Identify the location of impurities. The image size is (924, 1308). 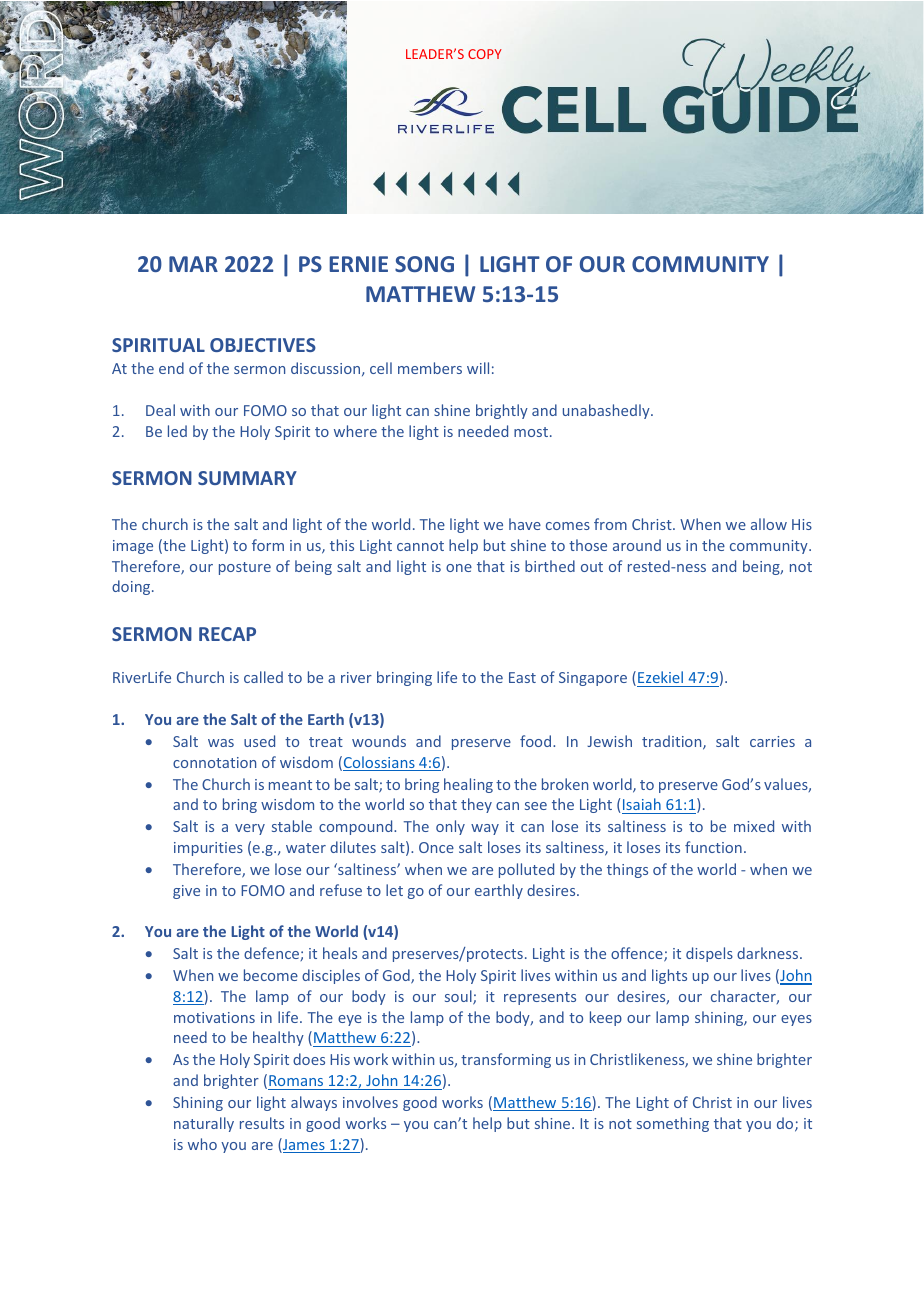
(208, 849).
